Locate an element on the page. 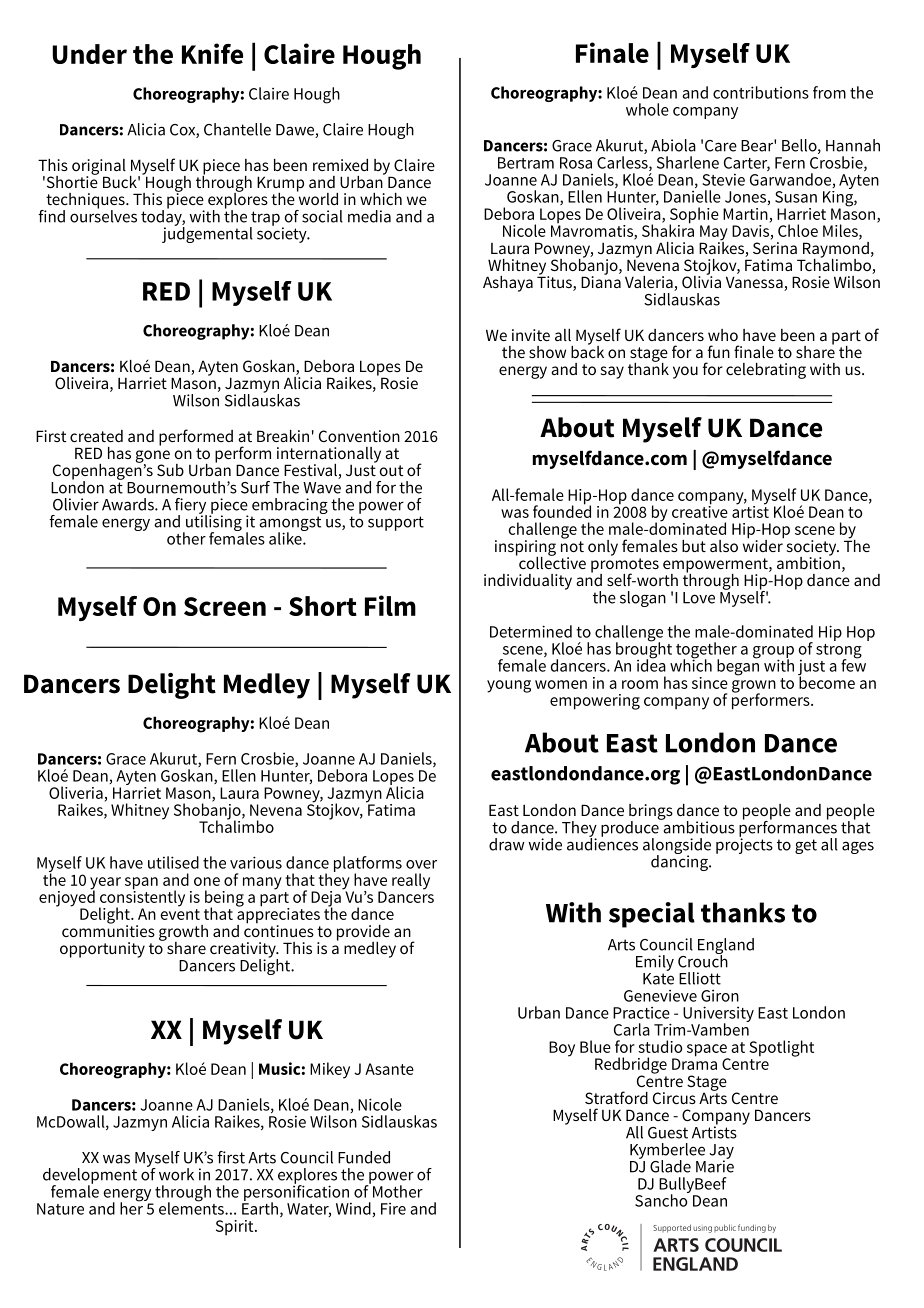 This document has height=1308, width=924. invite is located at coordinates (531, 335).
